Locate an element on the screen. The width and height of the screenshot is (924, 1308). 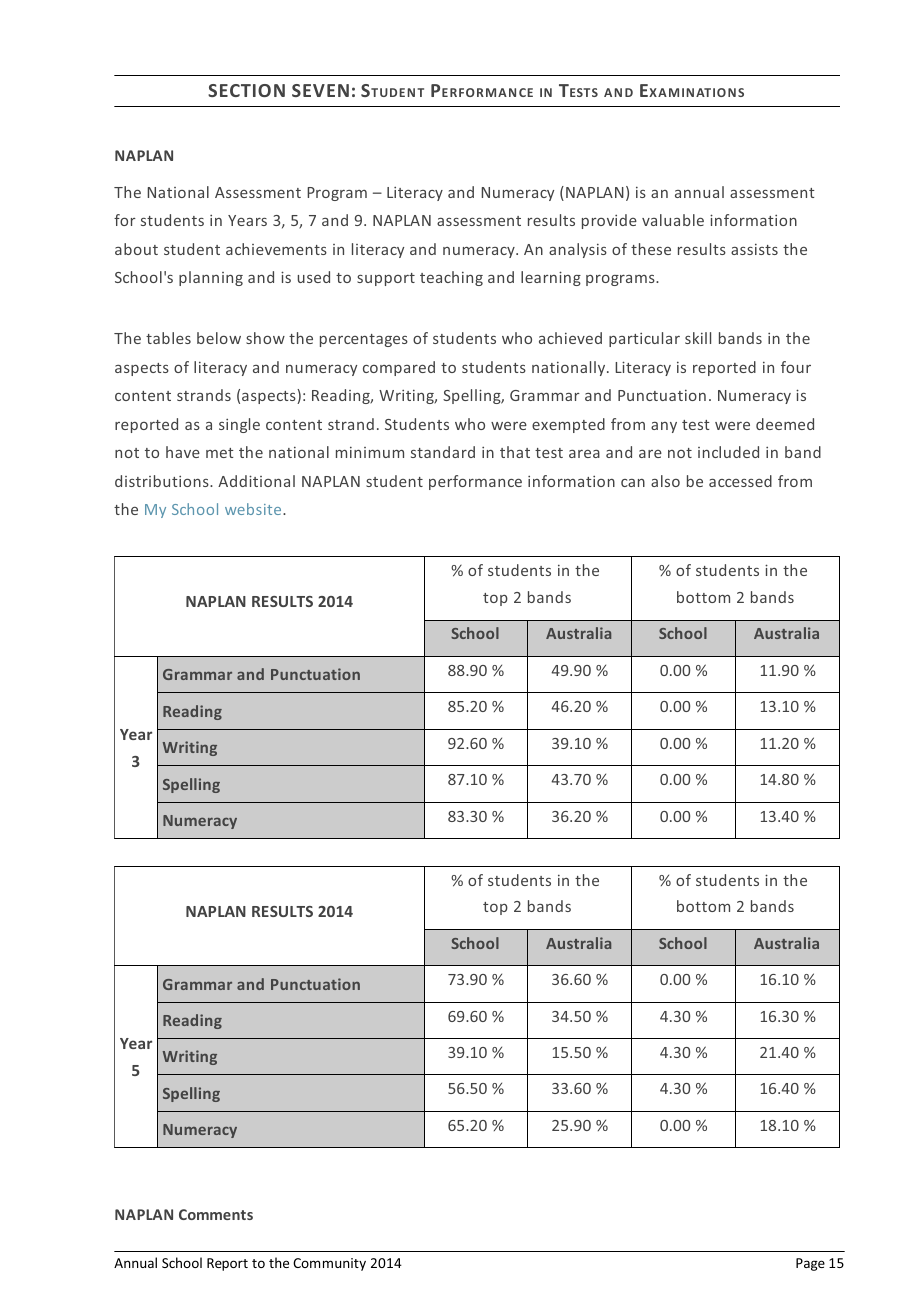
compared is located at coordinates (399, 368).
